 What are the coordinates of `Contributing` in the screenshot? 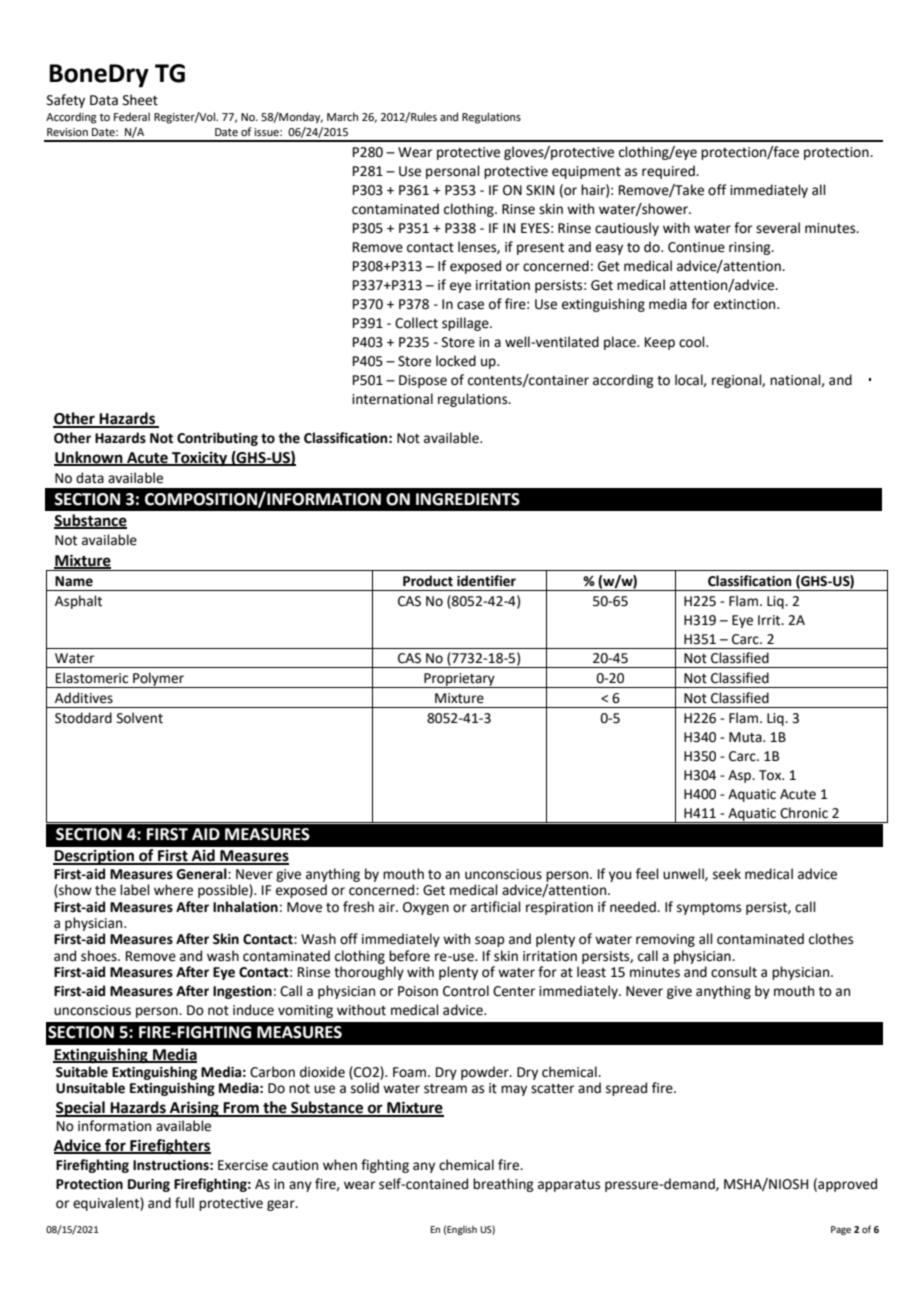 It's located at (217, 439).
